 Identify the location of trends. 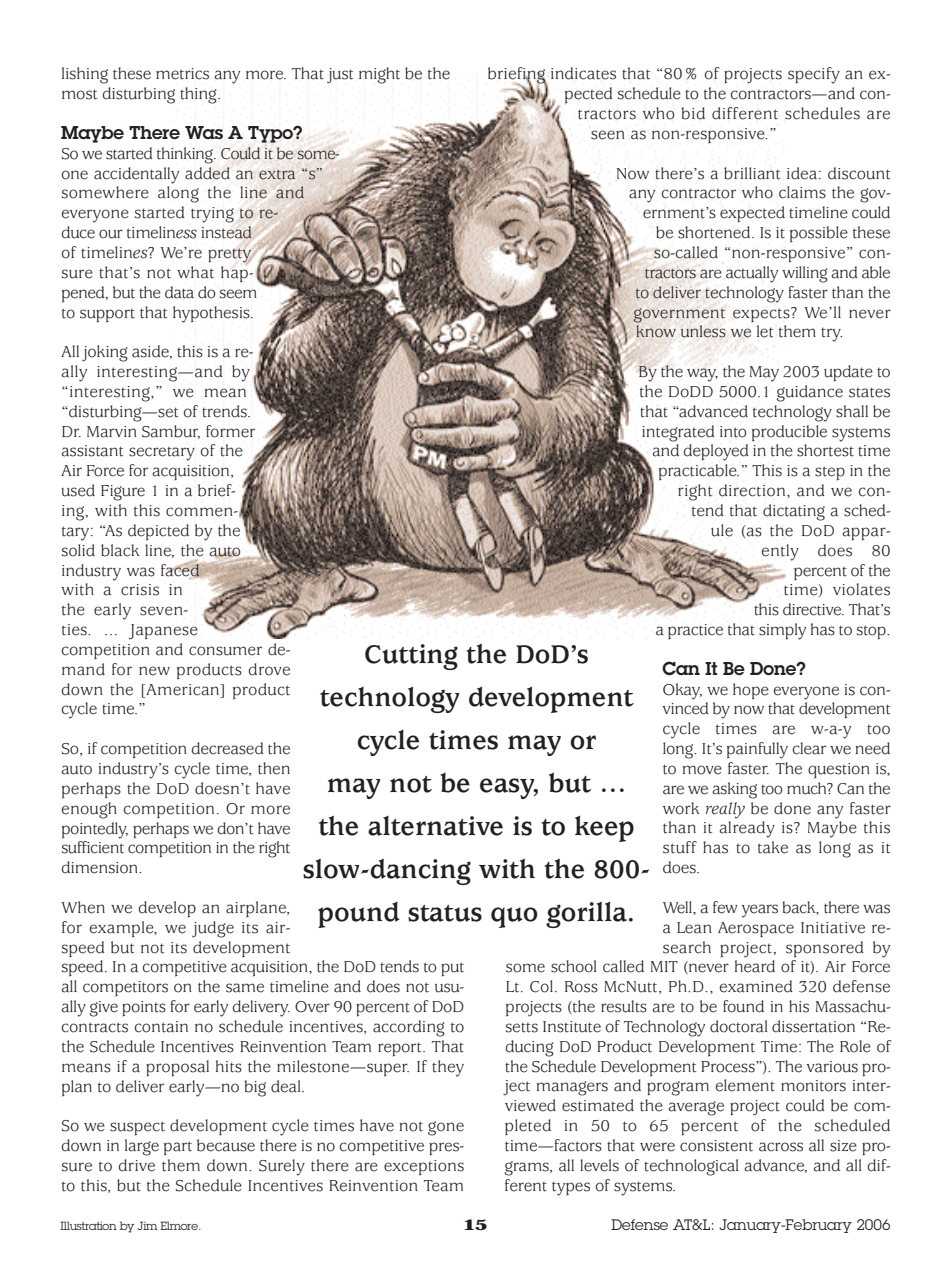
(225, 411).
